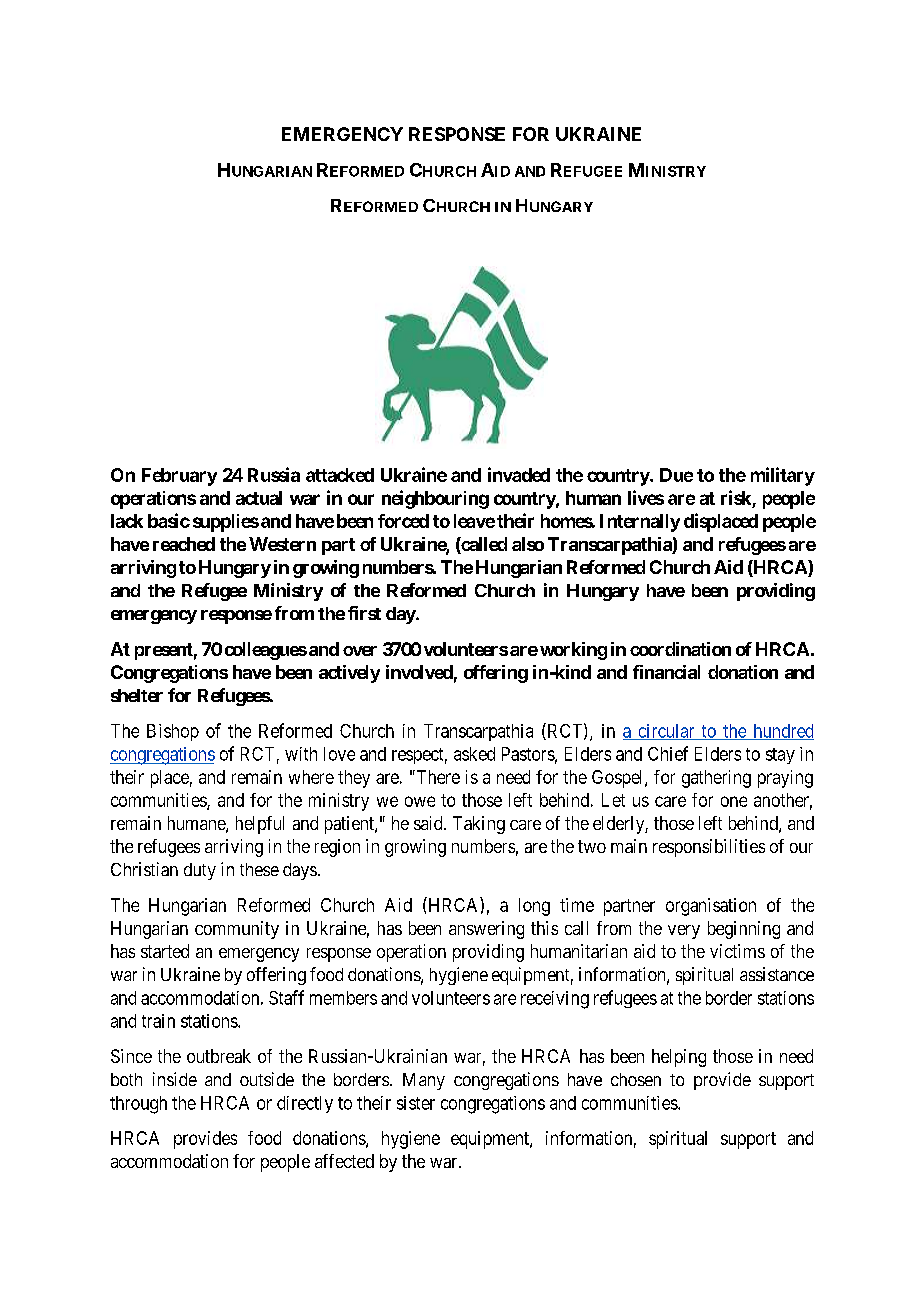 The height and width of the image is (1308, 924). I want to click on February, so click(179, 477).
